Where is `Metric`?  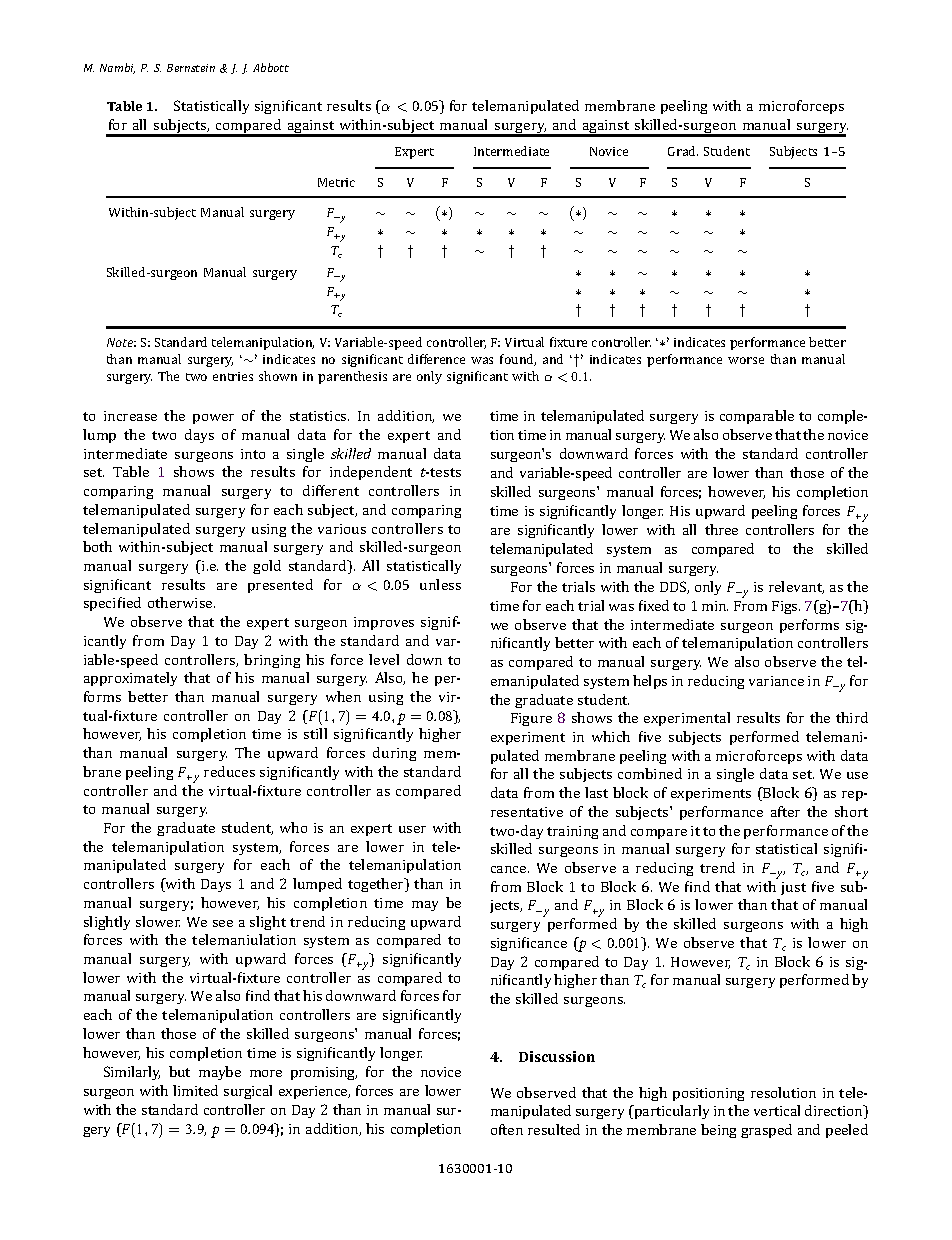
Metric is located at coordinates (336, 182).
